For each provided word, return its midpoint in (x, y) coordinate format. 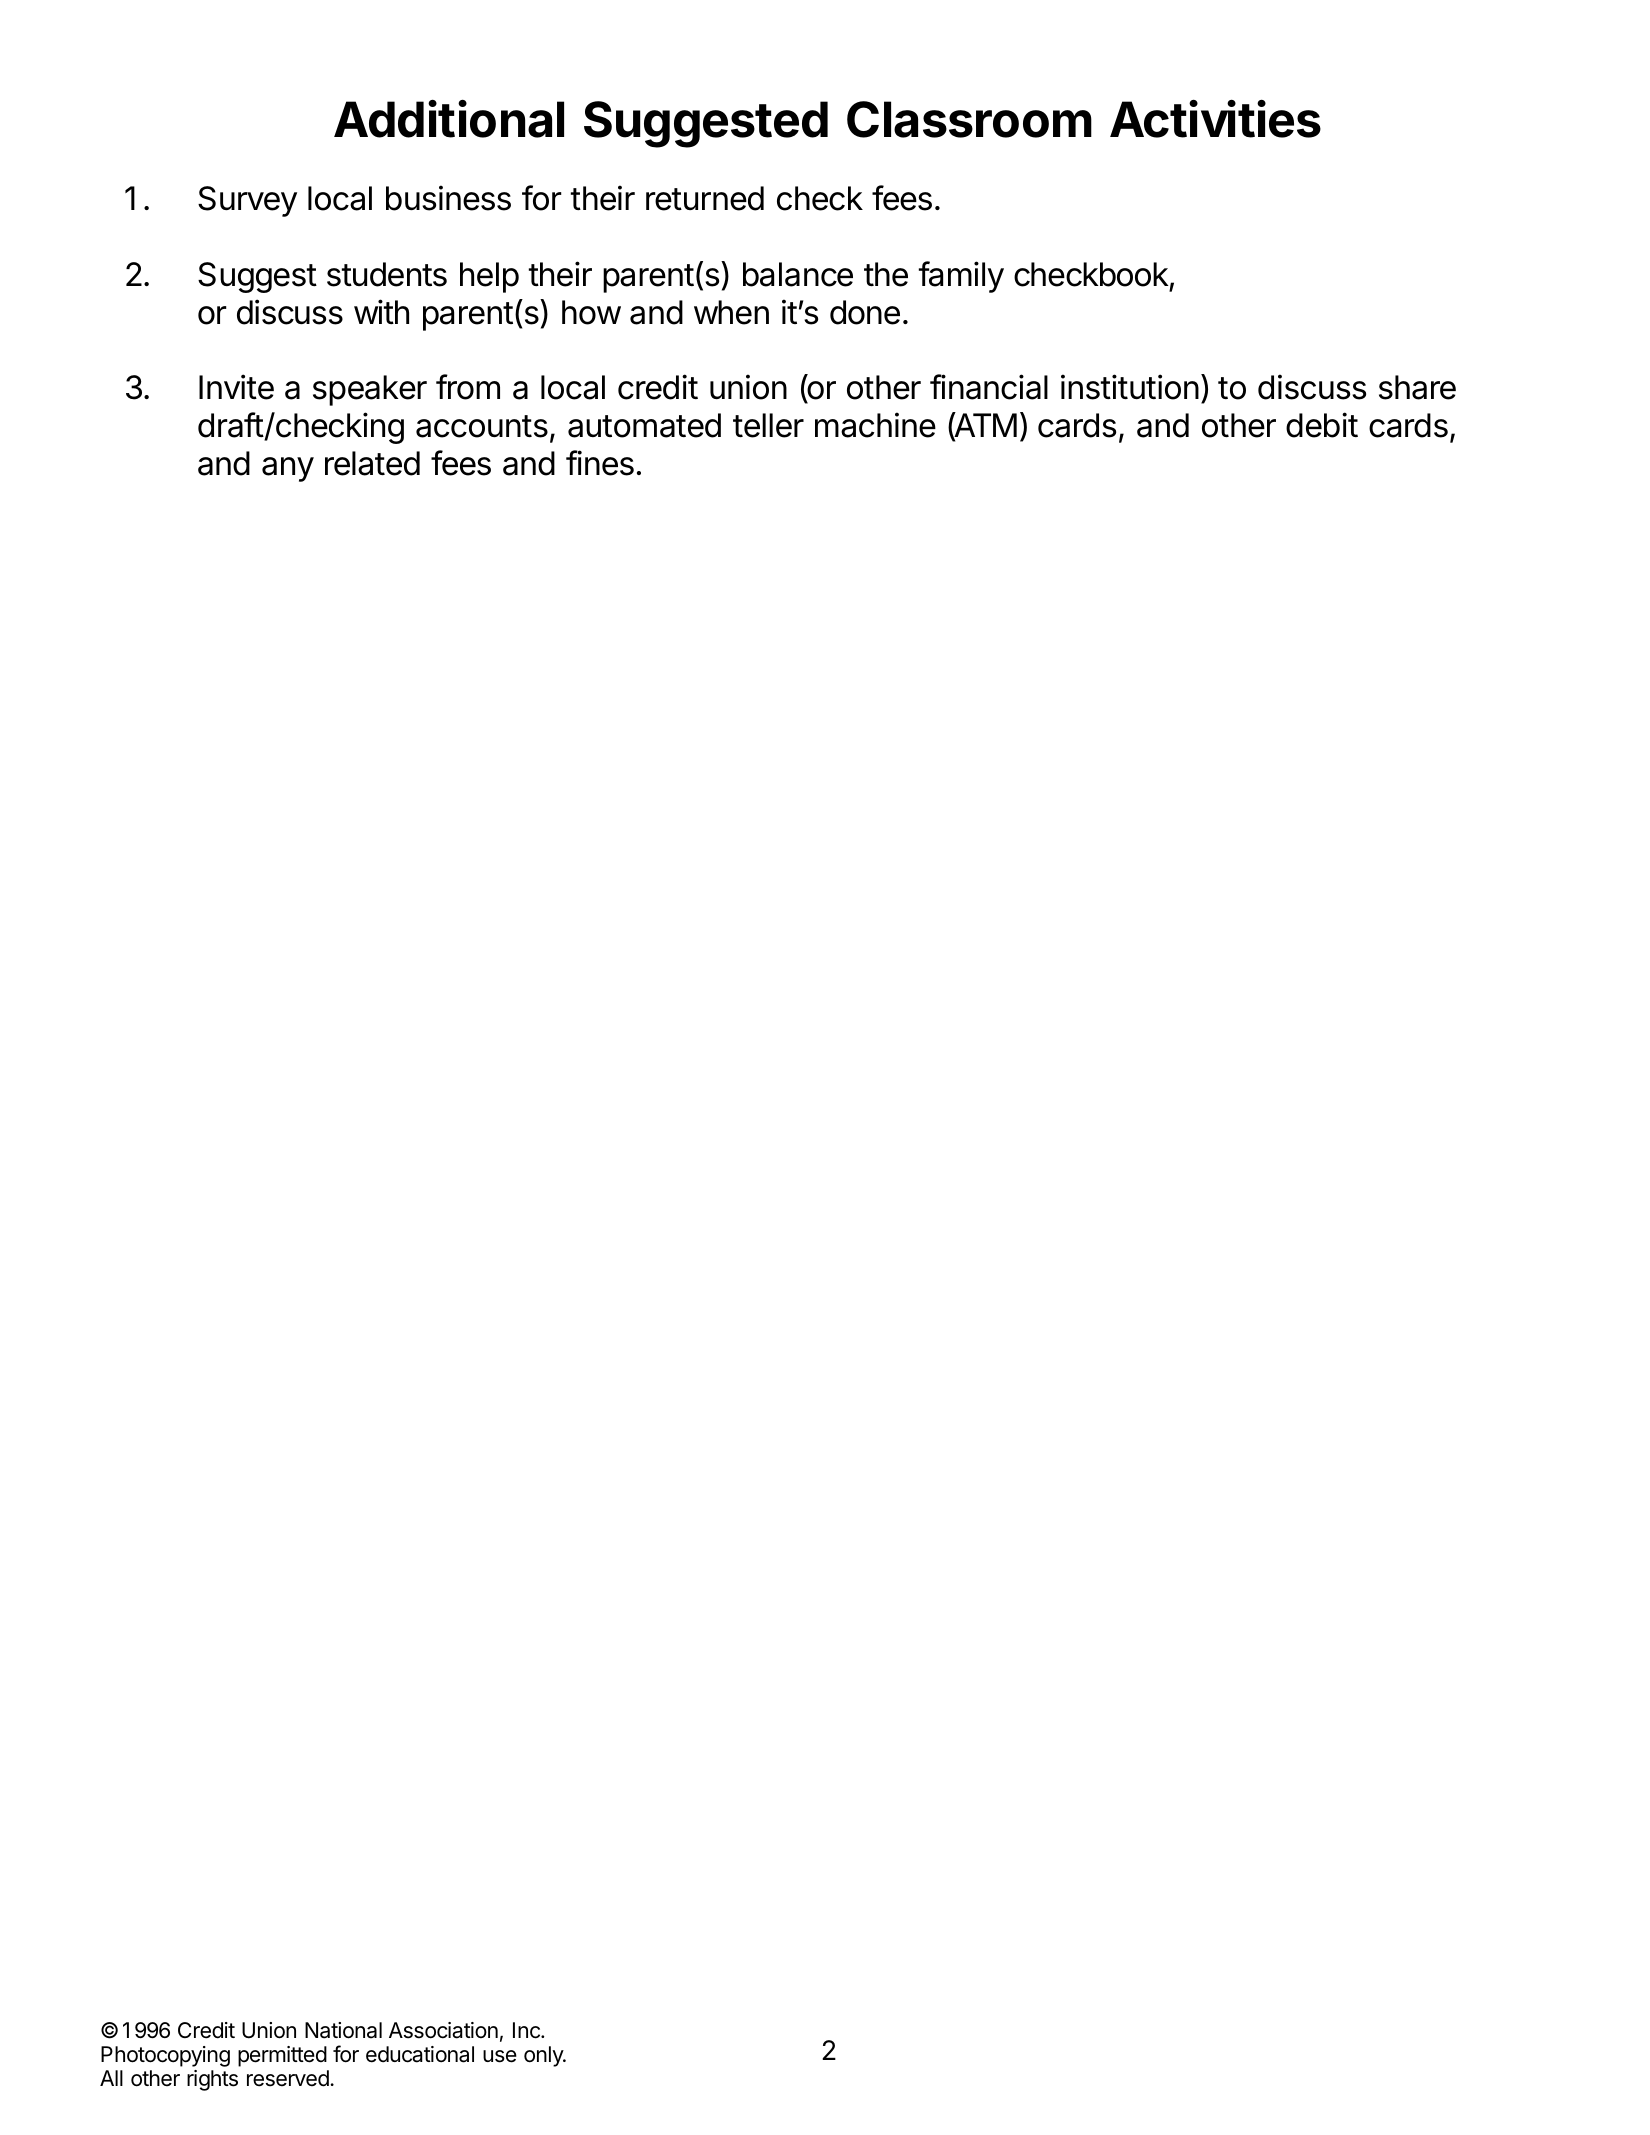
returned (705, 198)
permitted (282, 2056)
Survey (247, 201)
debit (1322, 425)
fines (600, 463)
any (288, 469)
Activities (1215, 119)
